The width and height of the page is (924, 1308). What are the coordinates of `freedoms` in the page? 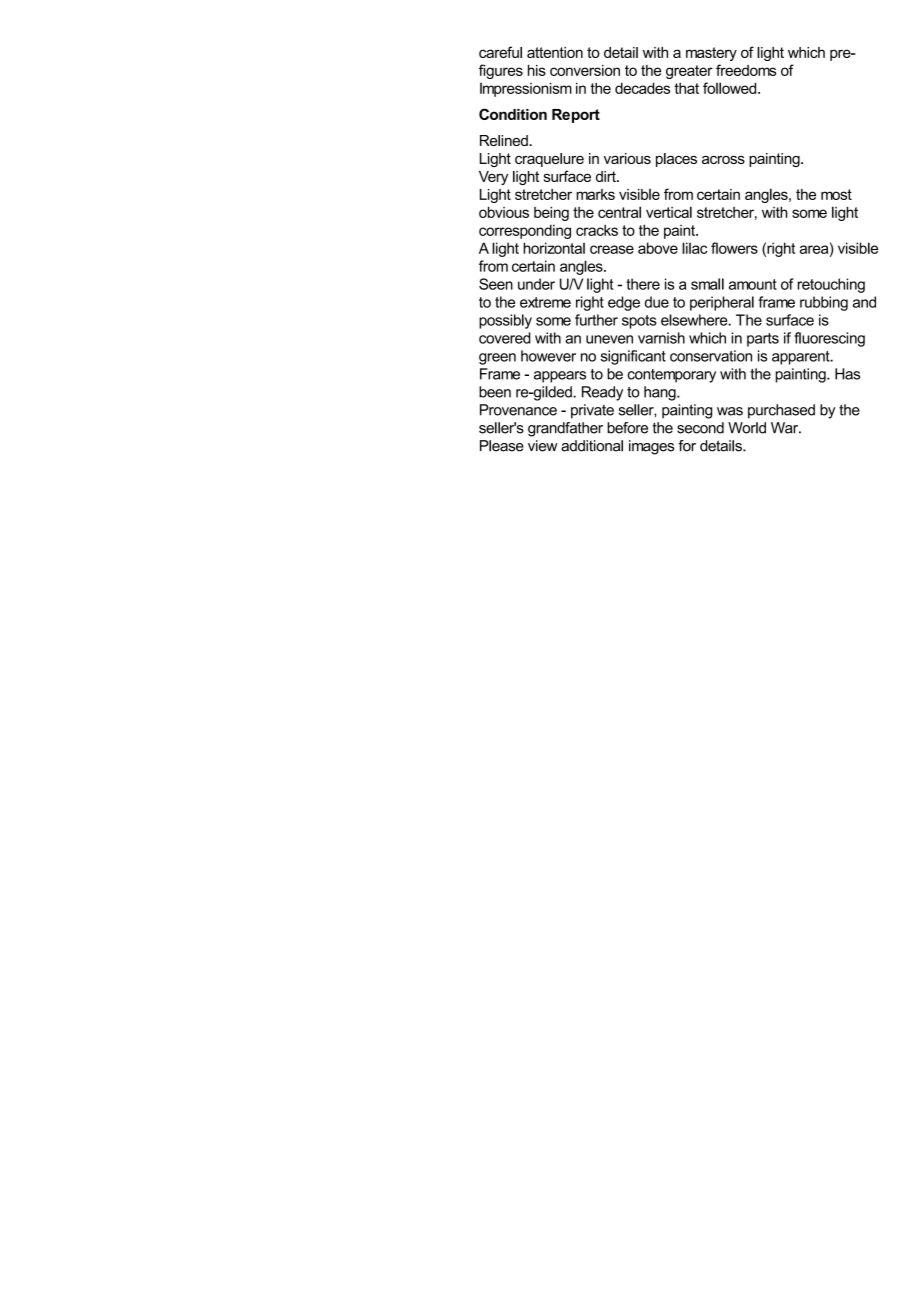 It's located at (746, 70).
